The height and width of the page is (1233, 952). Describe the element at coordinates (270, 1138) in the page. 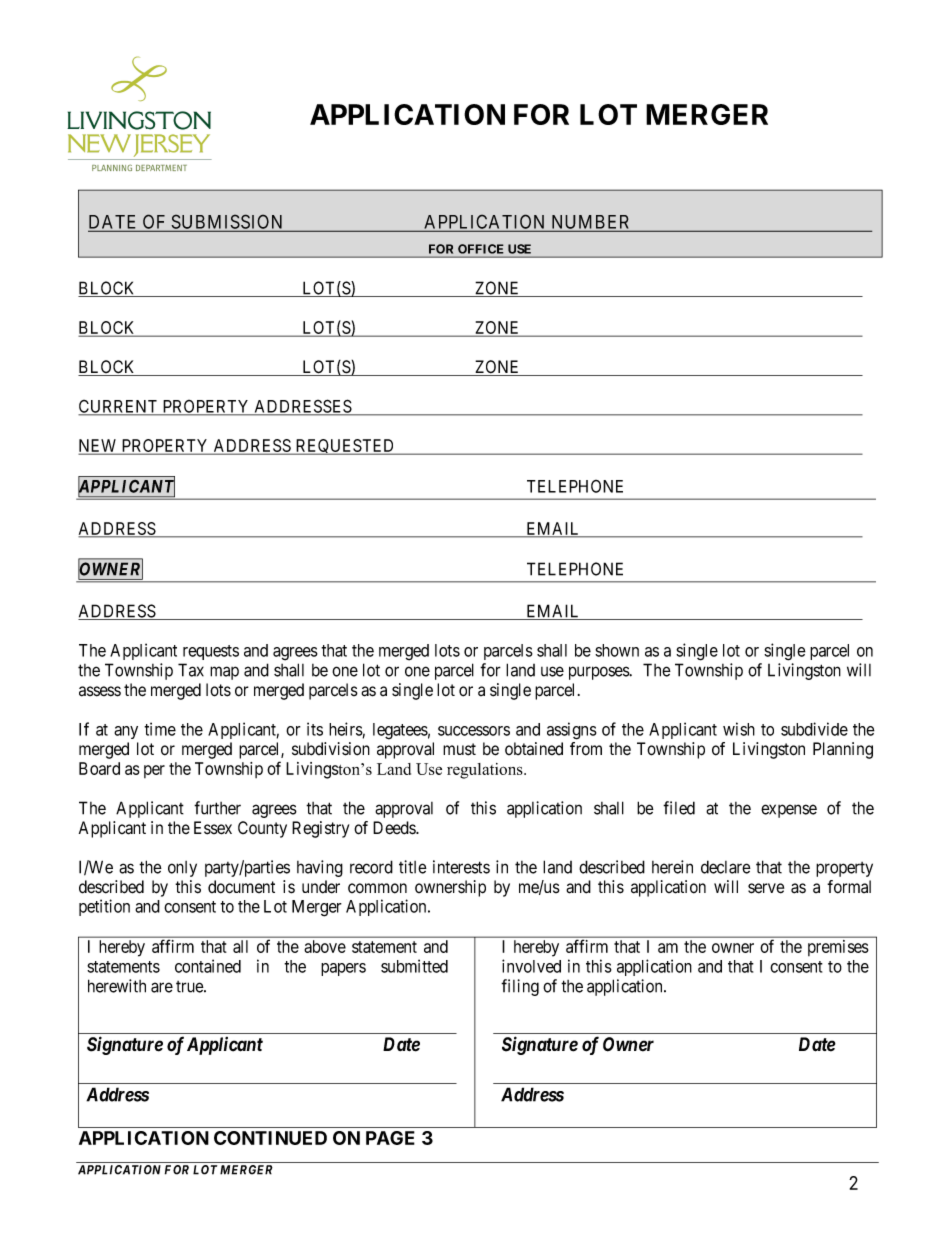

I see `CONTINUED` at that location.
